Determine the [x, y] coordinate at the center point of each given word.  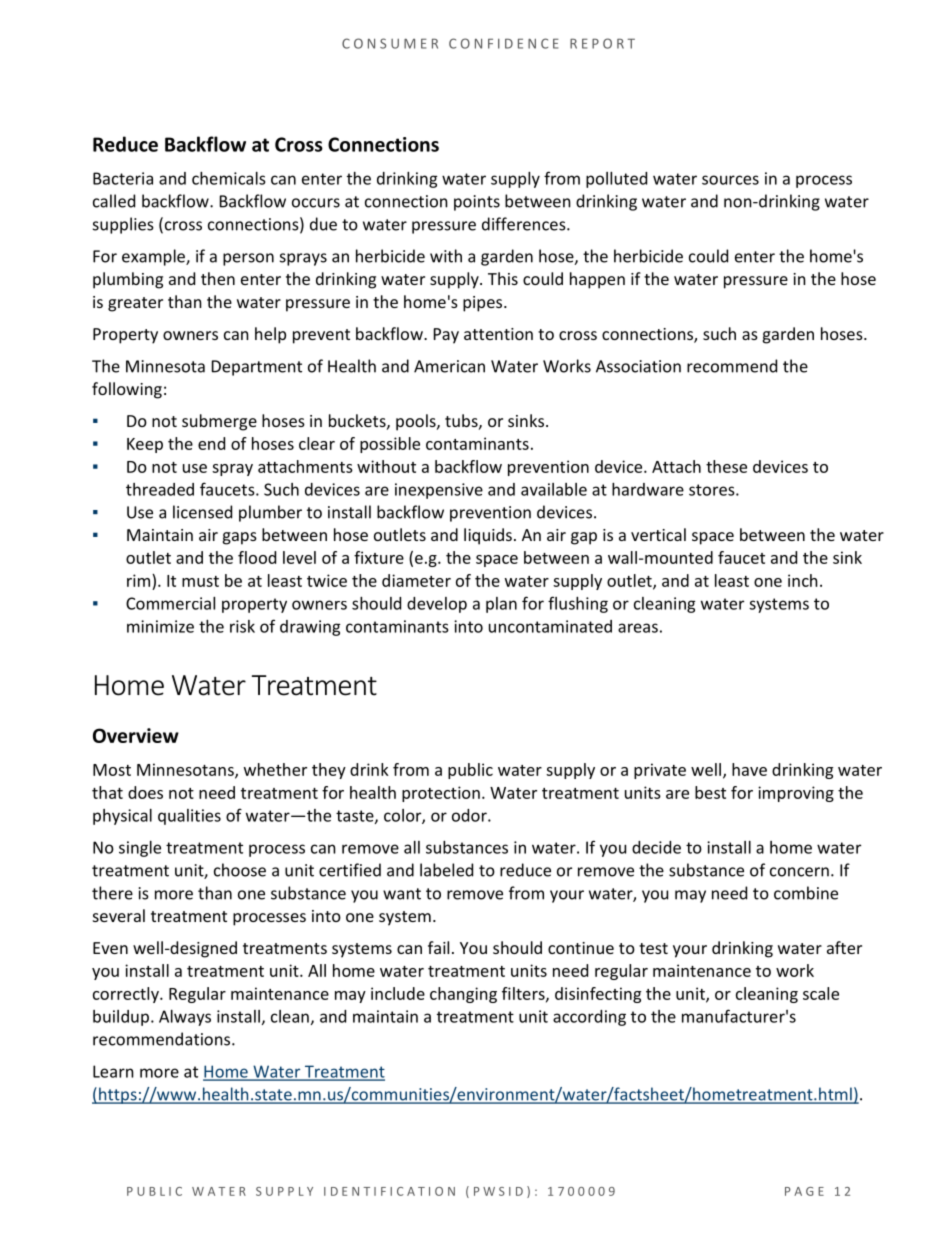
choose [240, 870]
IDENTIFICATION [389, 1191]
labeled [446, 870]
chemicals [229, 178]
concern [799, 872]
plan [501, 605]
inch [803, 580]
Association [638, 366]
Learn [113, 1071]
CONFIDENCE [504, 43]
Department [257, 368]
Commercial [170, 603]
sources [730, 180]
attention [498, 334]
